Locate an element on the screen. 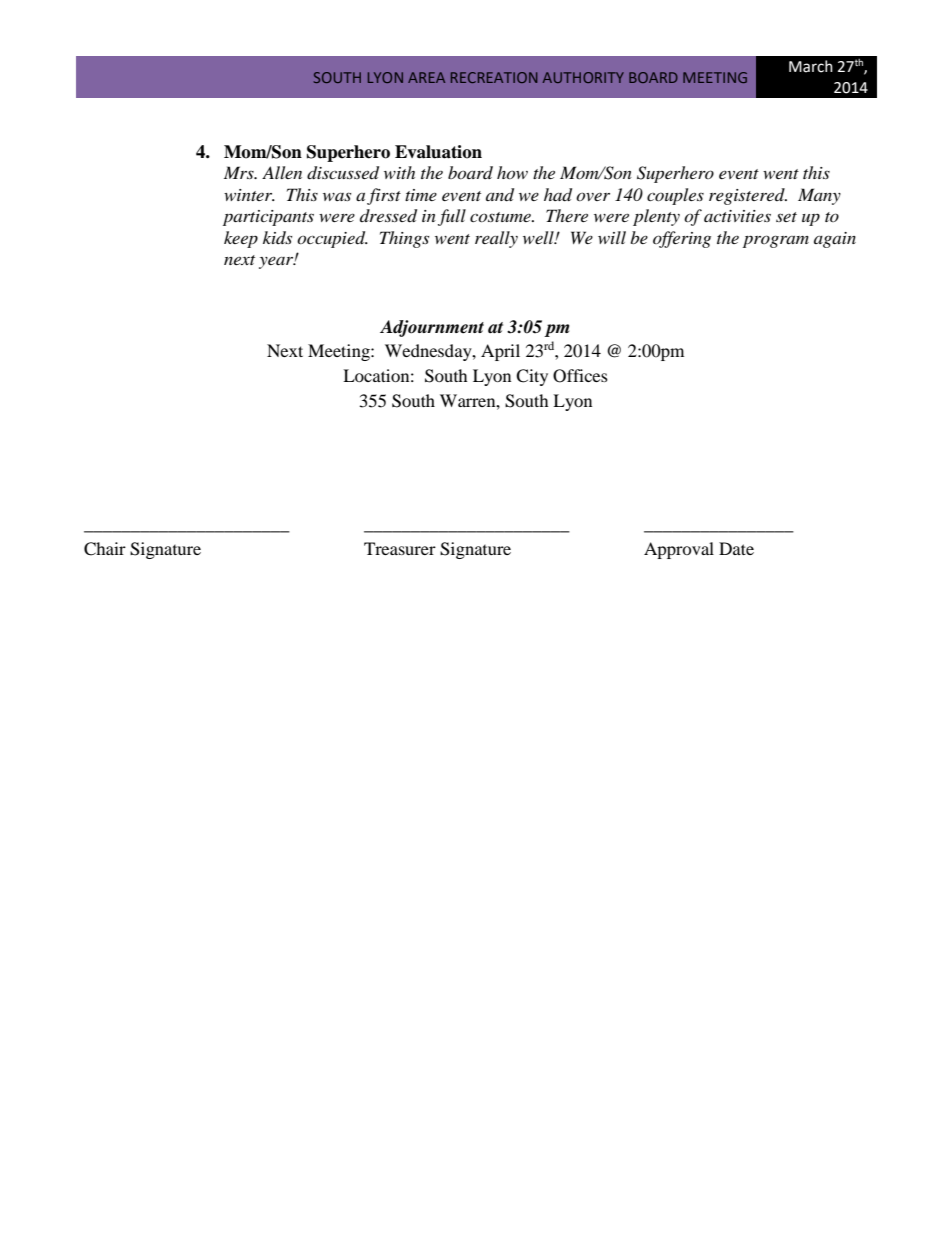 Image resolution: width=952 pixels, height=1233 pixels. March is located at coordinates (811, 66).
